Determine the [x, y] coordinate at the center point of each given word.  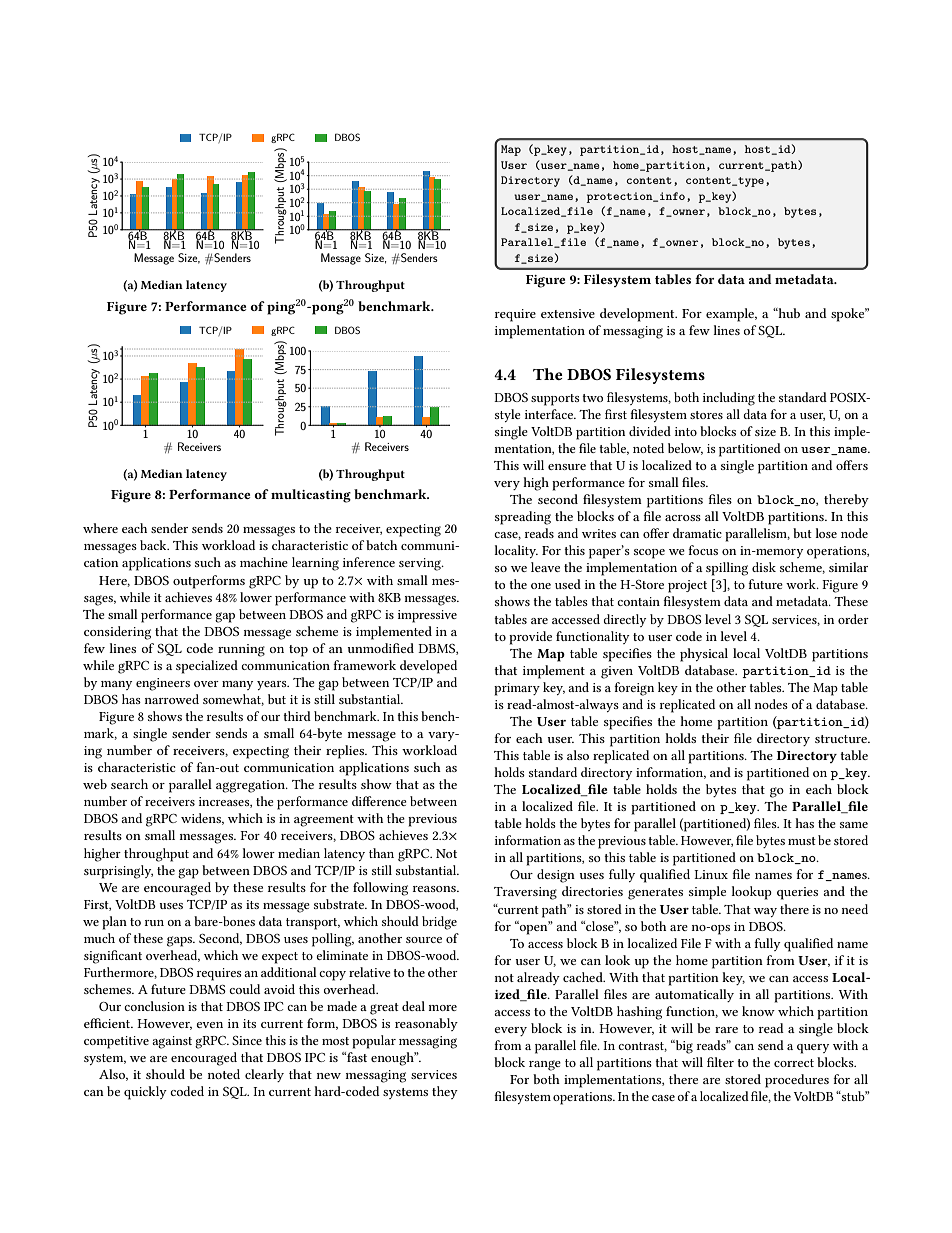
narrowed [171, 699]
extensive [568, 313]
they [445, 1092]
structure [842, 739]
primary [517, 689]
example [731, 315]
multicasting [311, 496]
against [172, 1042]
